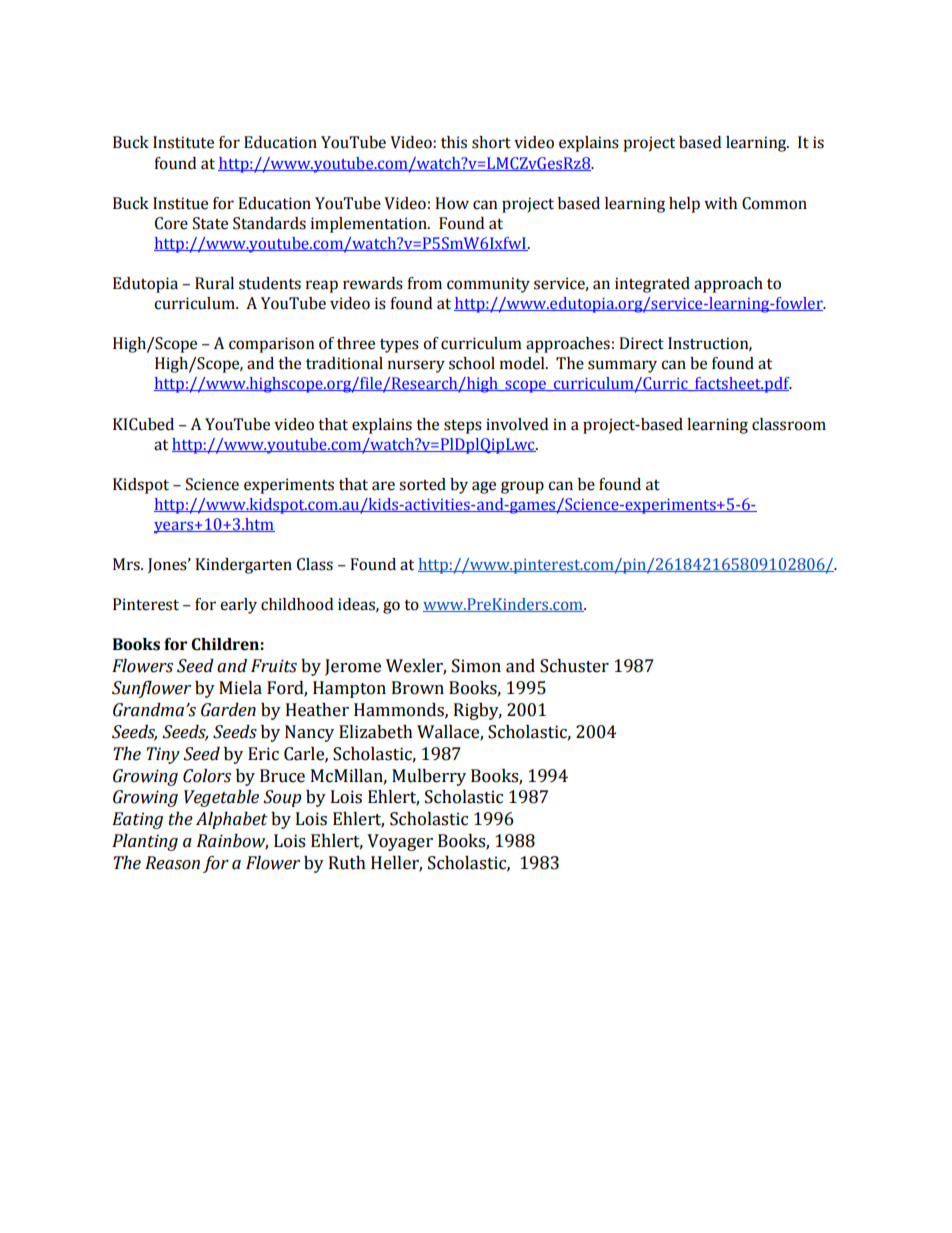 The image size is (952, 1233). Describe the element at coordinates (232, 820) in the page. I see `Alphabet` at that location.
